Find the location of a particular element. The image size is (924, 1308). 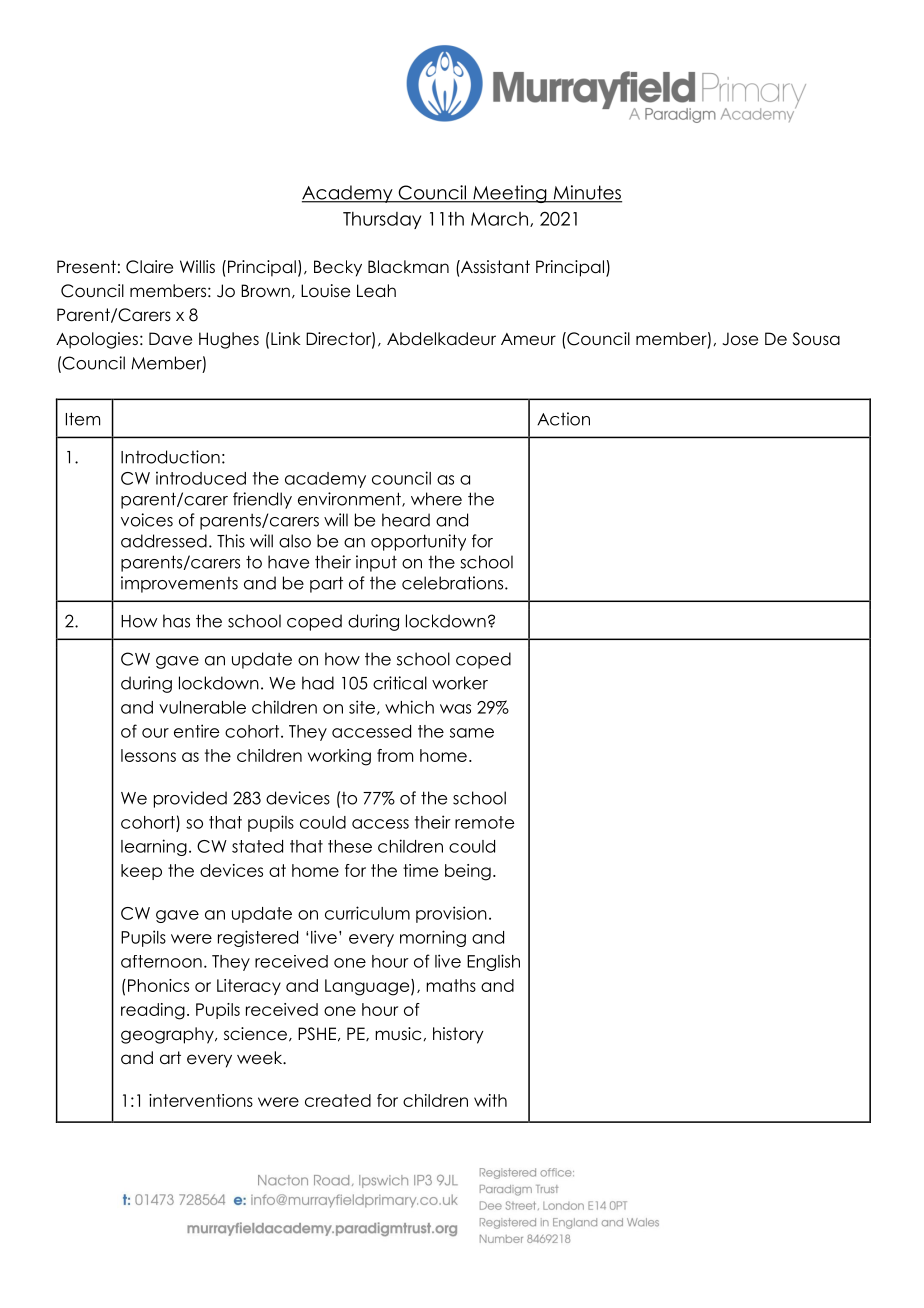

Claire is located at coordinates (149, 267).
